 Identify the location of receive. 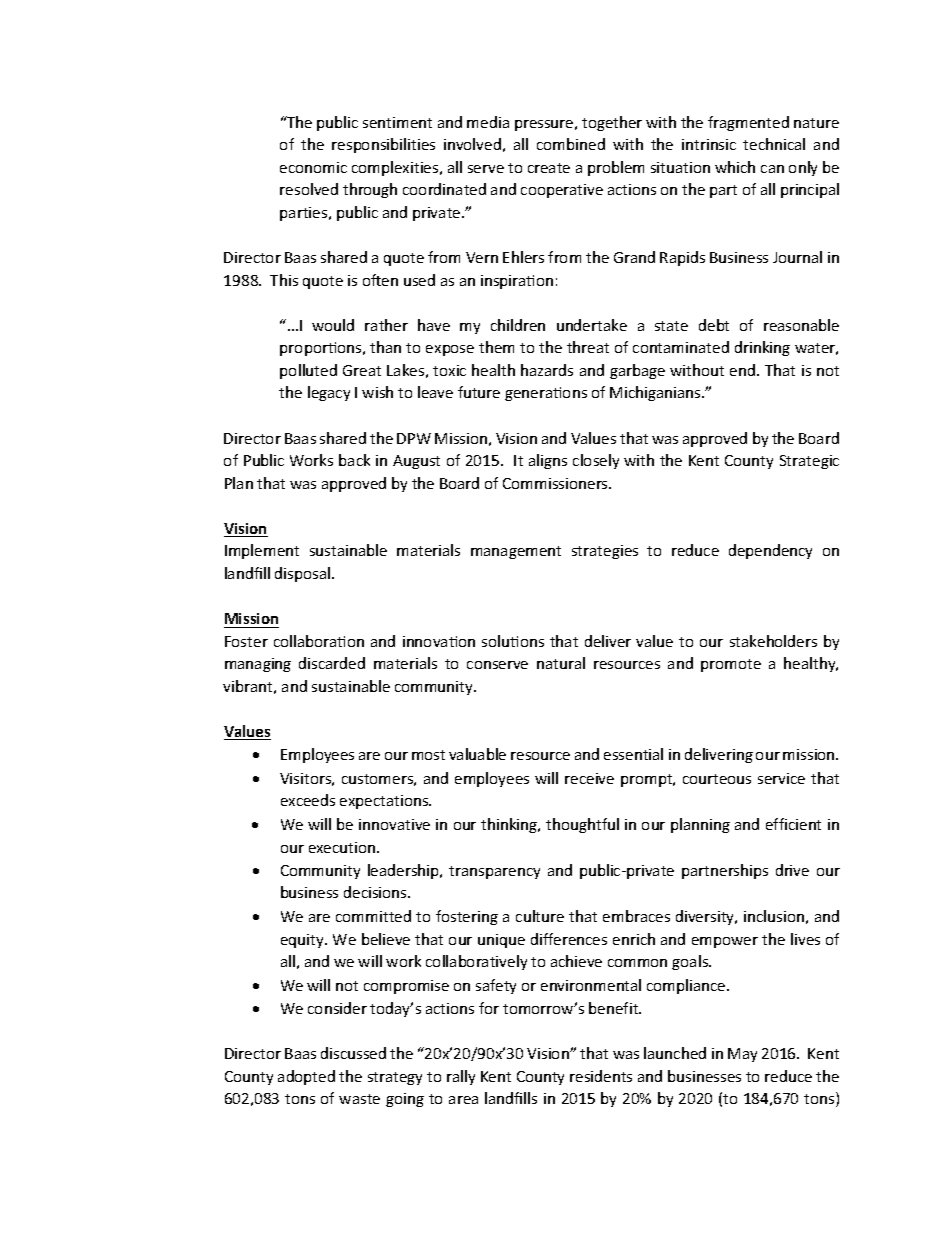
(589, 778).
